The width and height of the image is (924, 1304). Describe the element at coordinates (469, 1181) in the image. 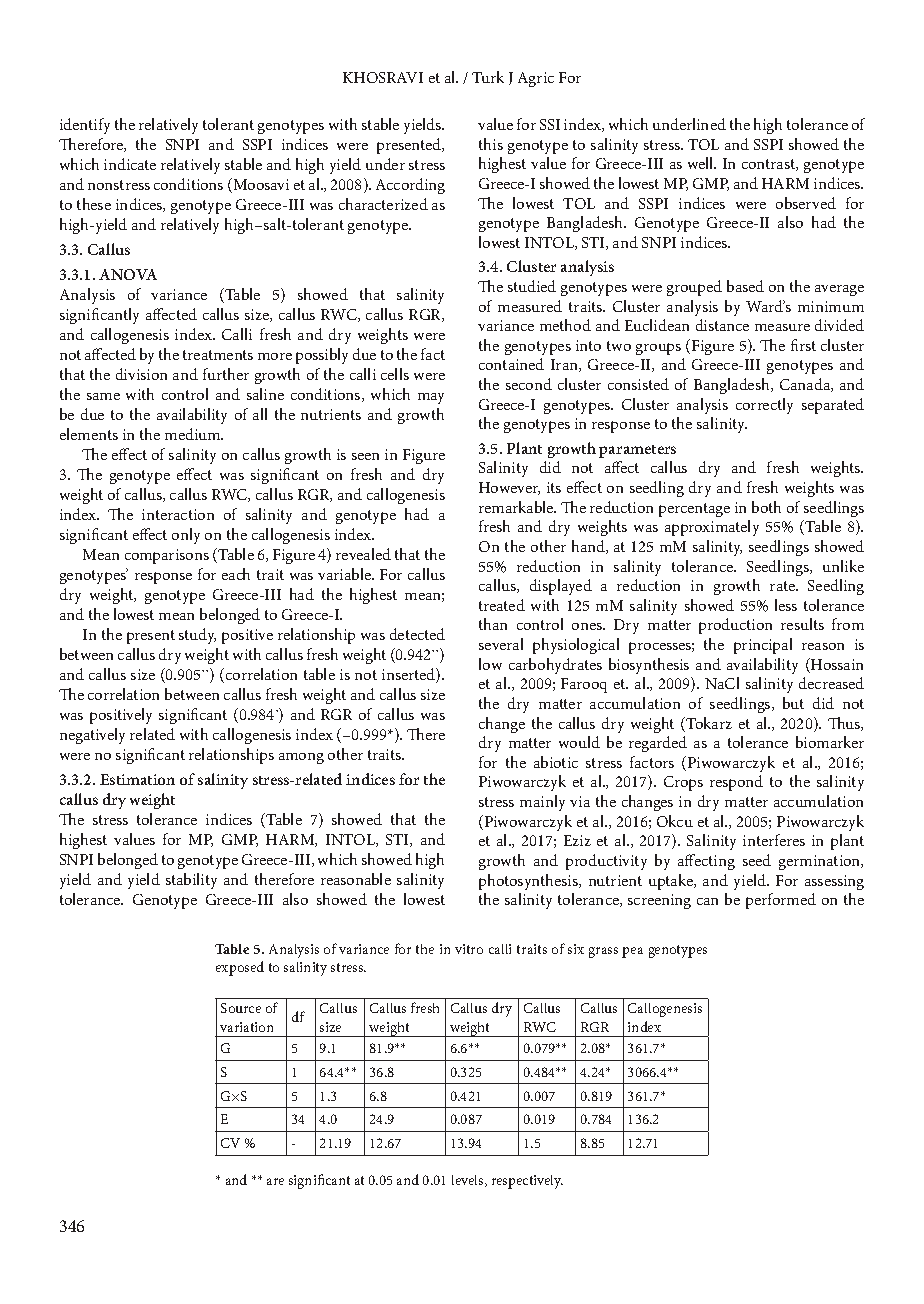

I see `levels` at that location.
